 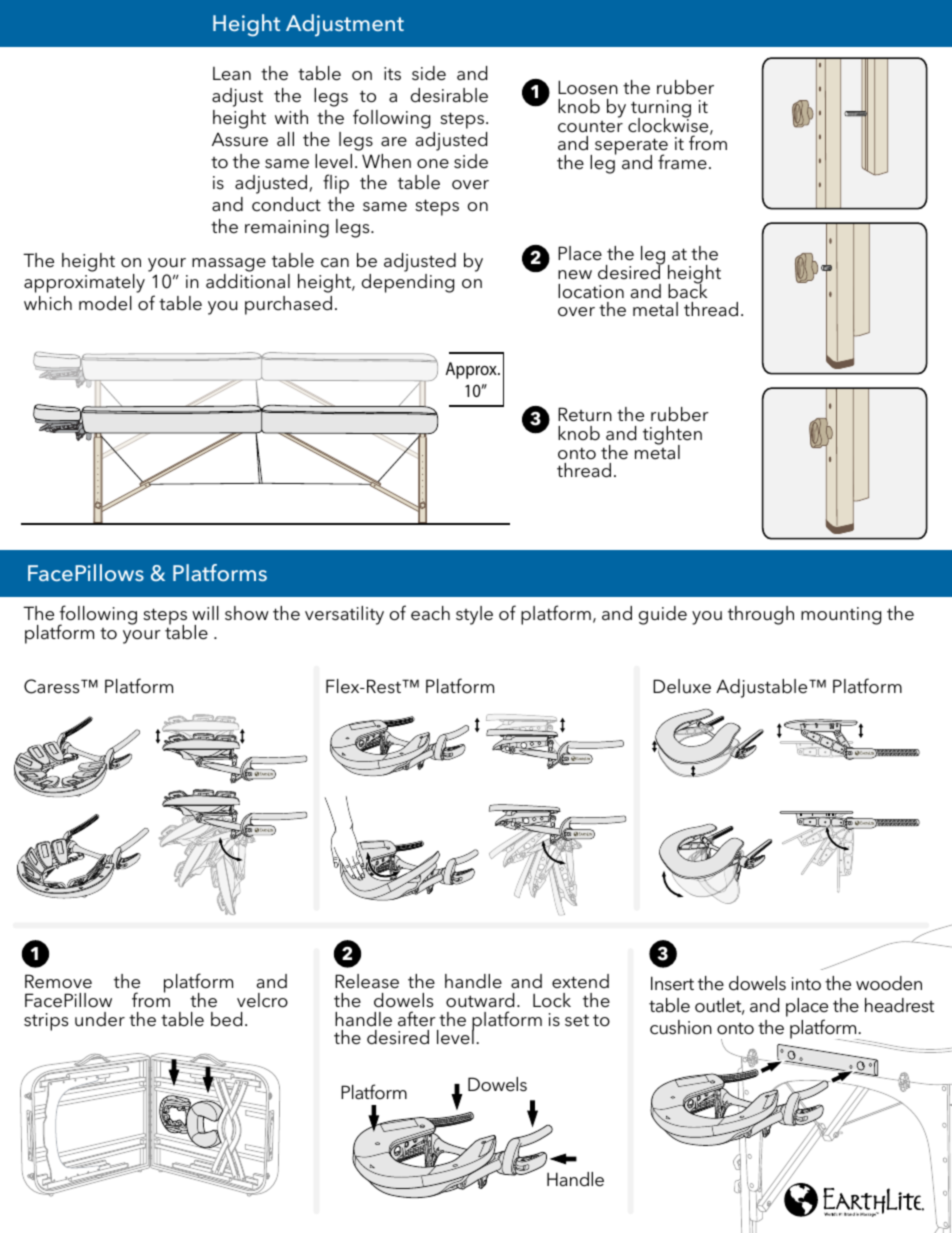 I want to click on outward, so click(x=480, y=1000).
